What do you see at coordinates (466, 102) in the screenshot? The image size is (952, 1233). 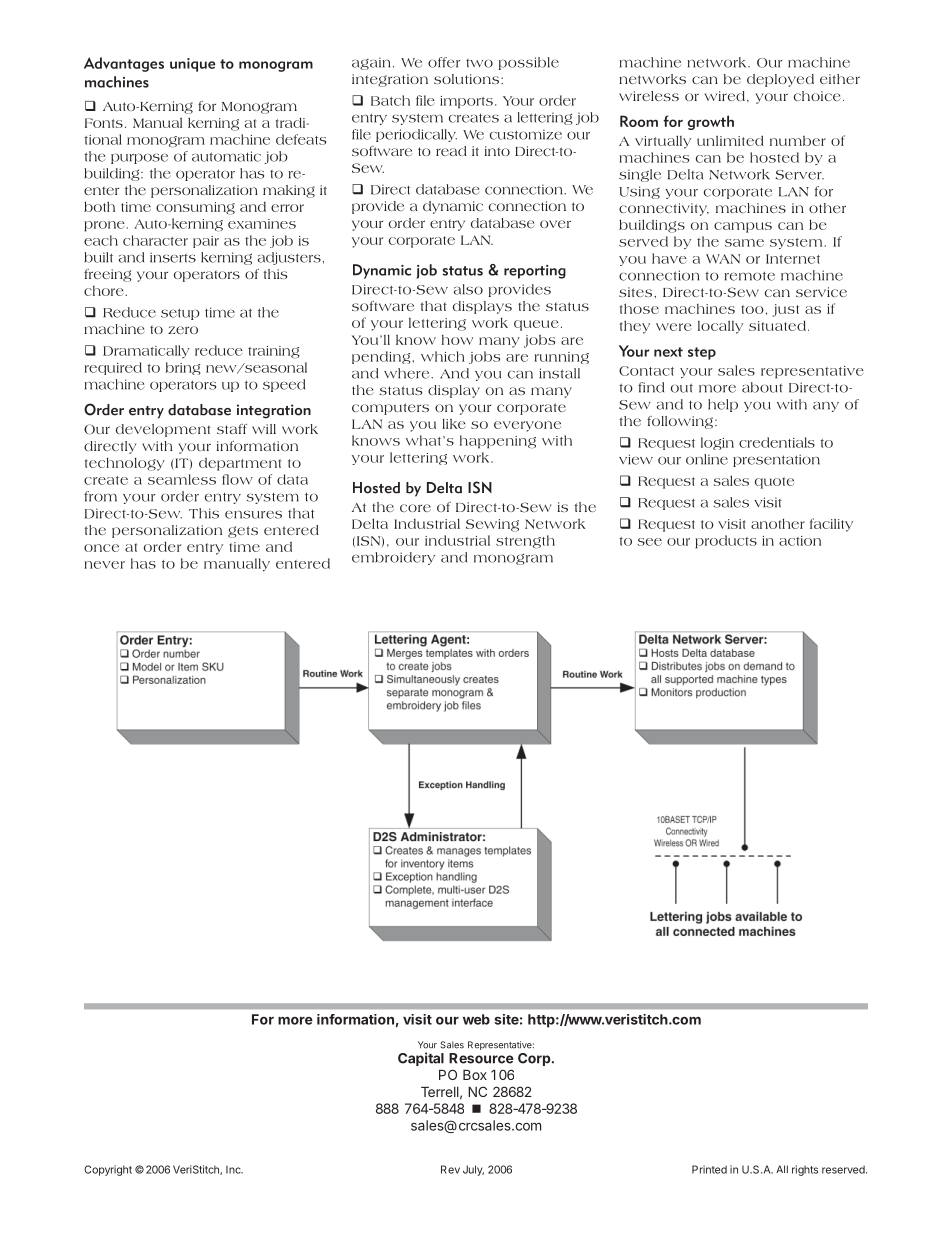 I see `imports` at bounding box center [466, 102].
